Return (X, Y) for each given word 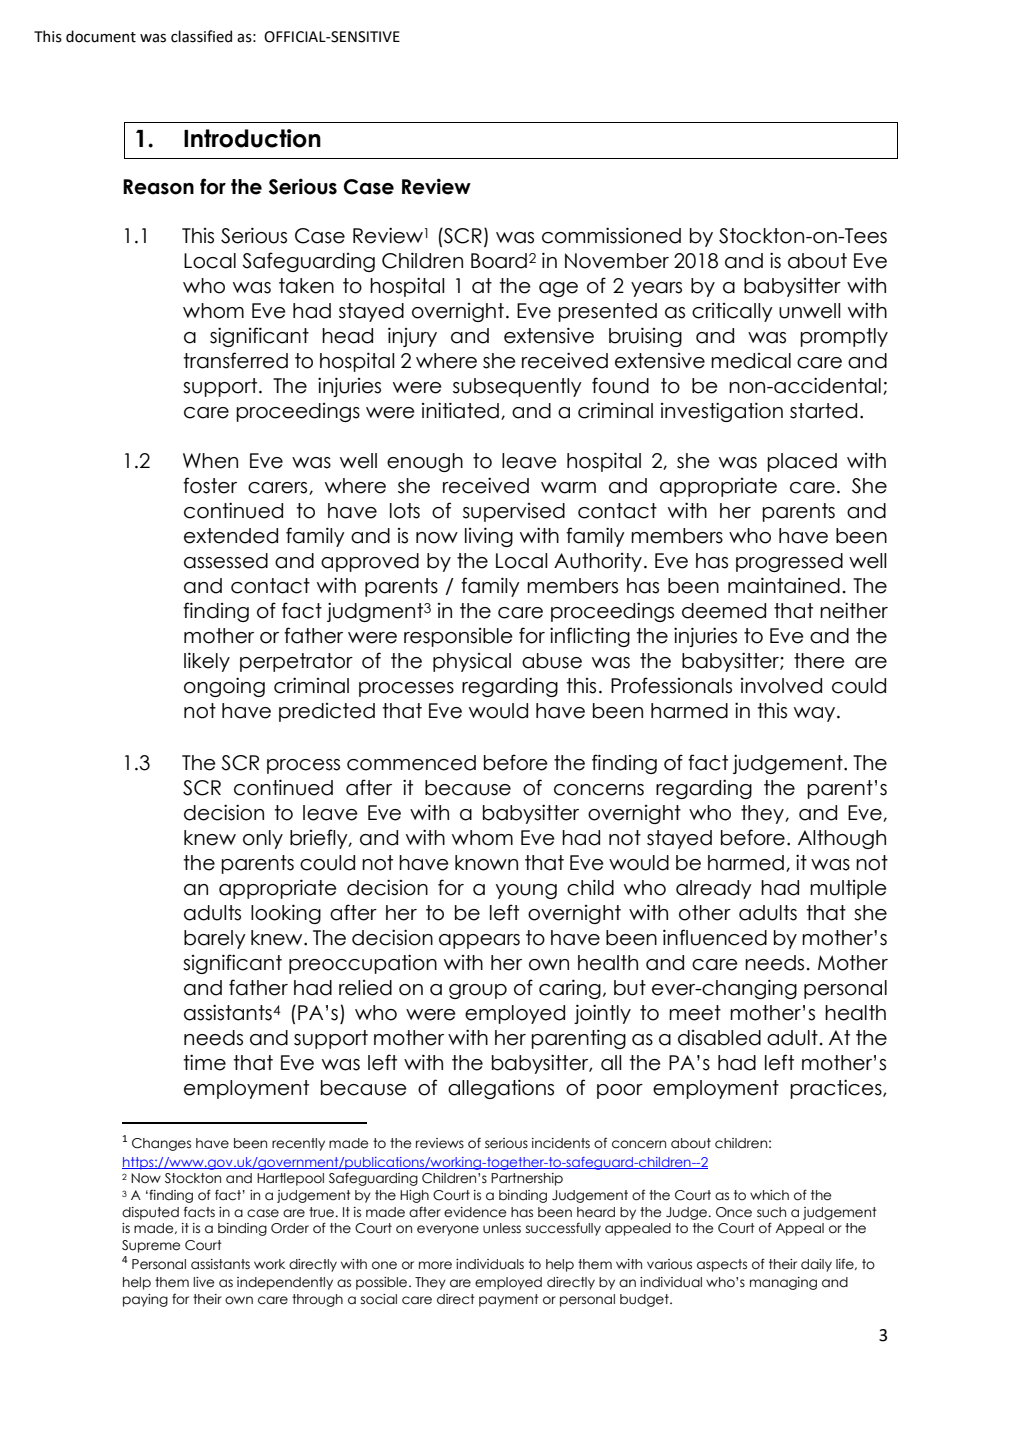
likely (207, 662)
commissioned (611, 235)
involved (781, 686)
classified (201, 36)
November (617, 261)
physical (472, 662)
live (203, 1282)
